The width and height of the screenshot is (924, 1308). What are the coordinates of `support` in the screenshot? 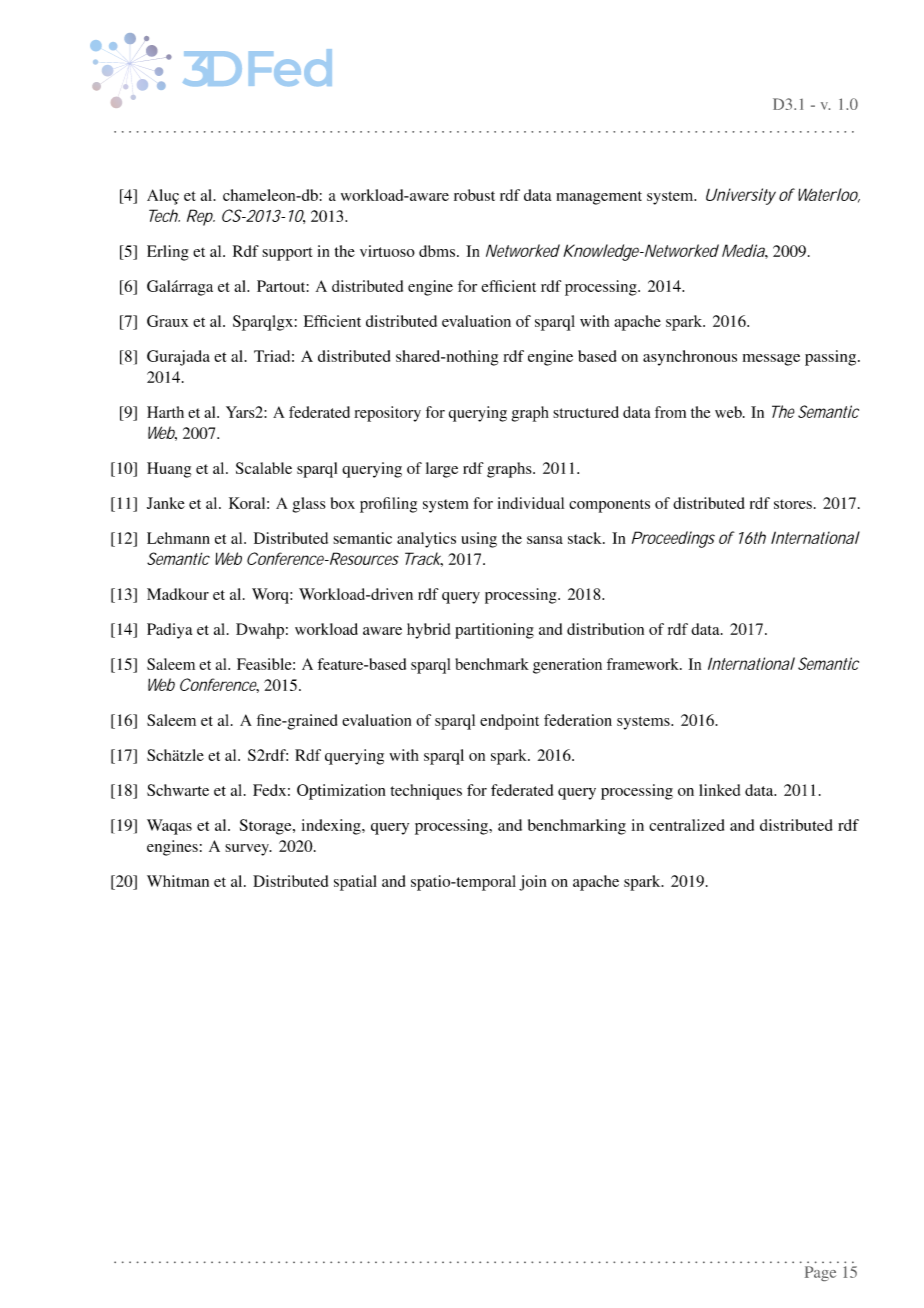 It's located at (287, 254).
